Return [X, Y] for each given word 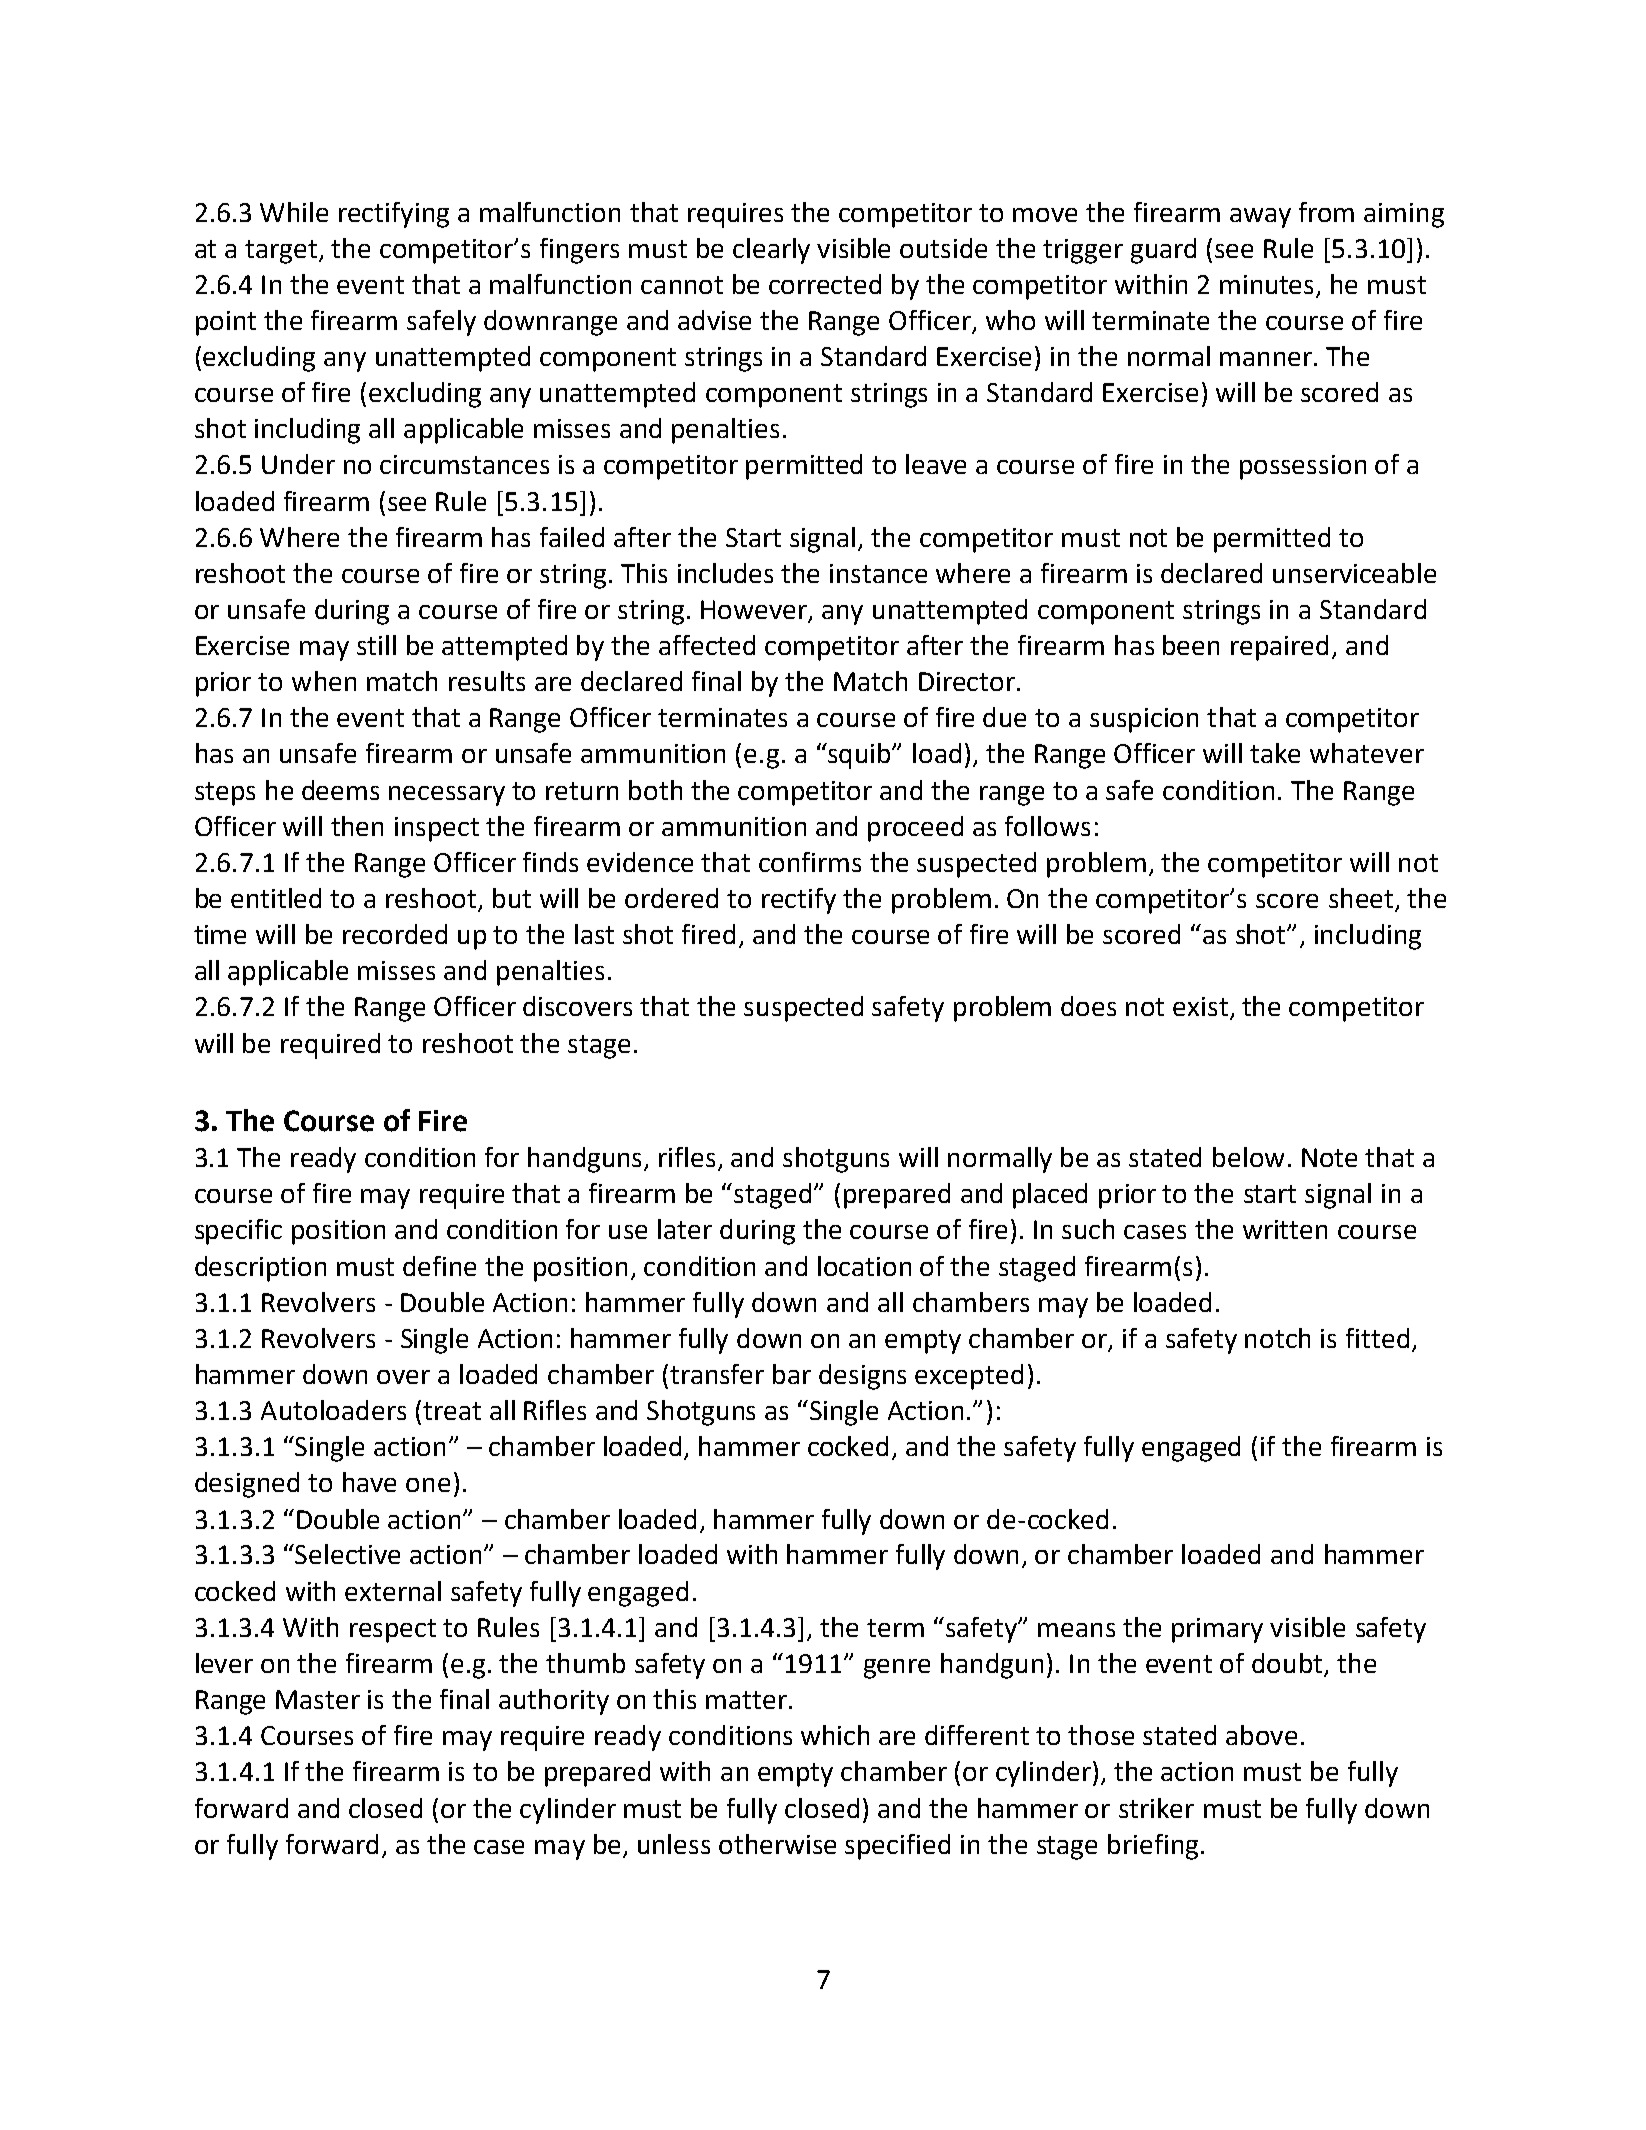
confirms [810, 862]
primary [1217, 1630]
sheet [1362, 899]
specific [238, 1232]
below [1248, 1157]
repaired [1279, 648]
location [864, 1266]
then [357, 826]
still [376, 645]
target [282, 252]
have [369, 1482]
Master [318, 1699]
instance [878, 573]
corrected [825, 284]
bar [792, 1374]
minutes [1268, 286]
